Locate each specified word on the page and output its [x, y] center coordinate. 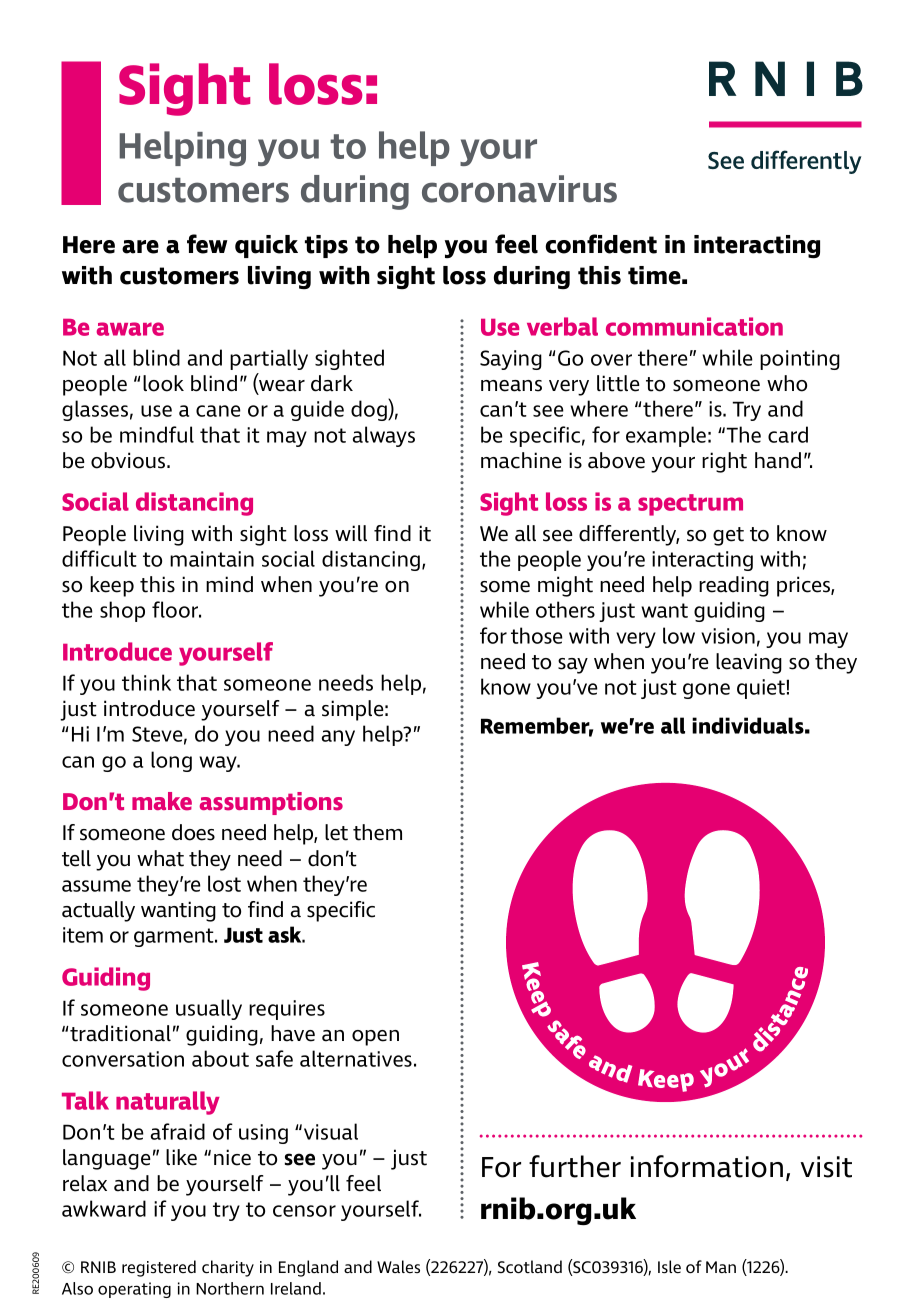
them [377, 832]
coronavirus [519, 189]
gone [706, 691]
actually [98, 911]
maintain [212, 559]
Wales [398, 1266]
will [351, 533]
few [207, 244]
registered [159, 1268]
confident [601, 244]
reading [734, 586]
